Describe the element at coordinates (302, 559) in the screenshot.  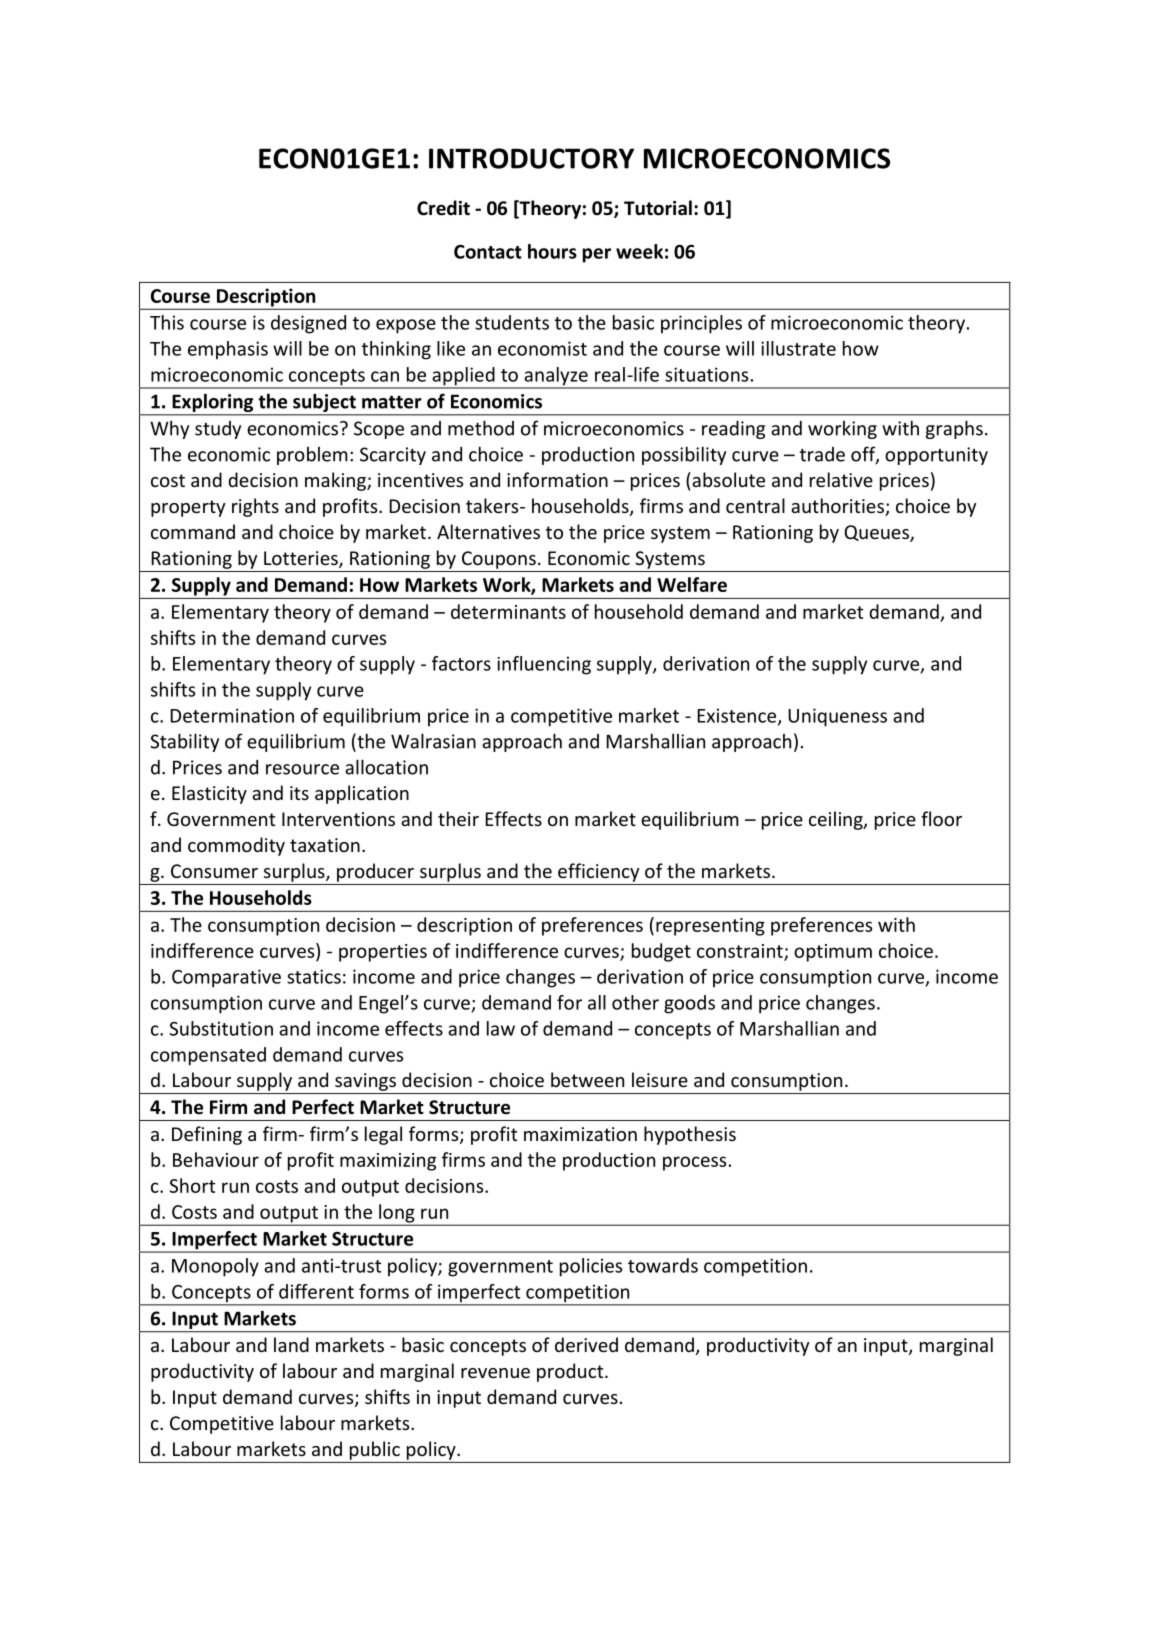
I see `Lotteries` at that location.
